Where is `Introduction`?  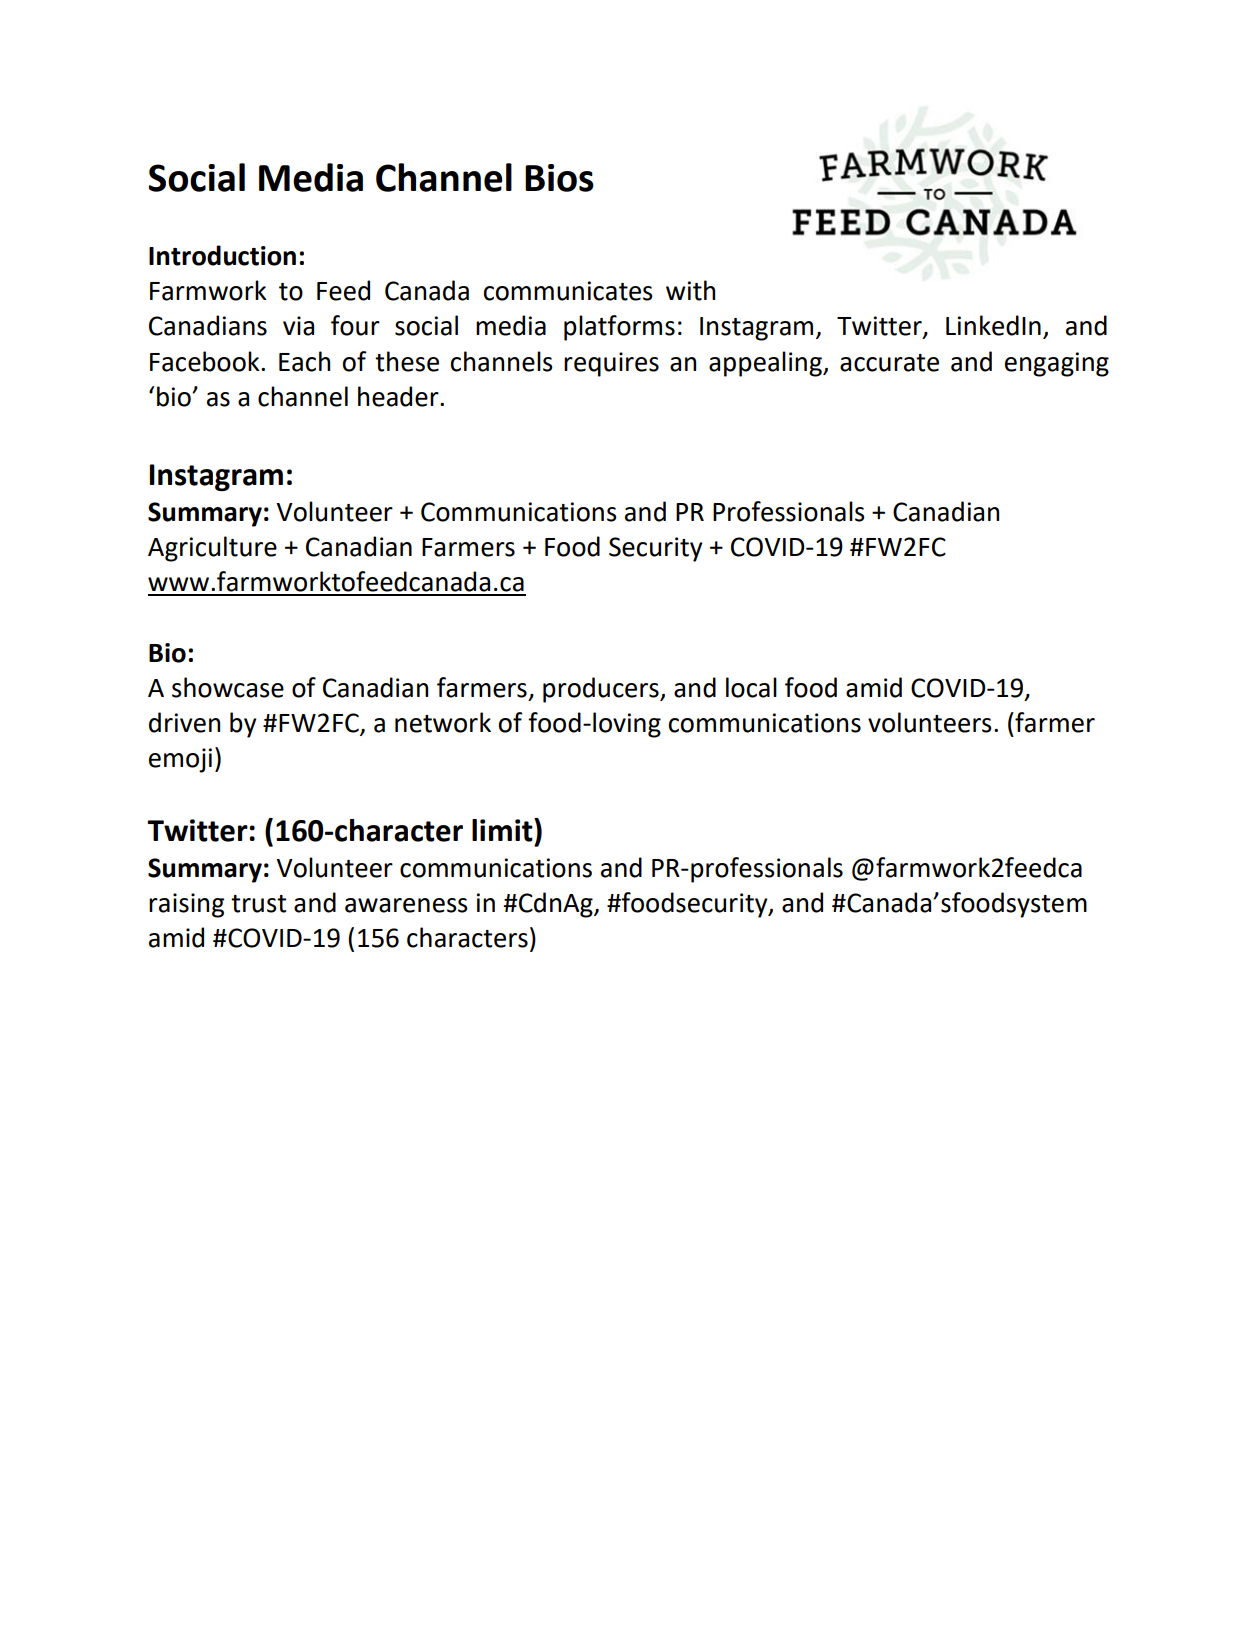
Introduction is located at coordinates (222, 255).
